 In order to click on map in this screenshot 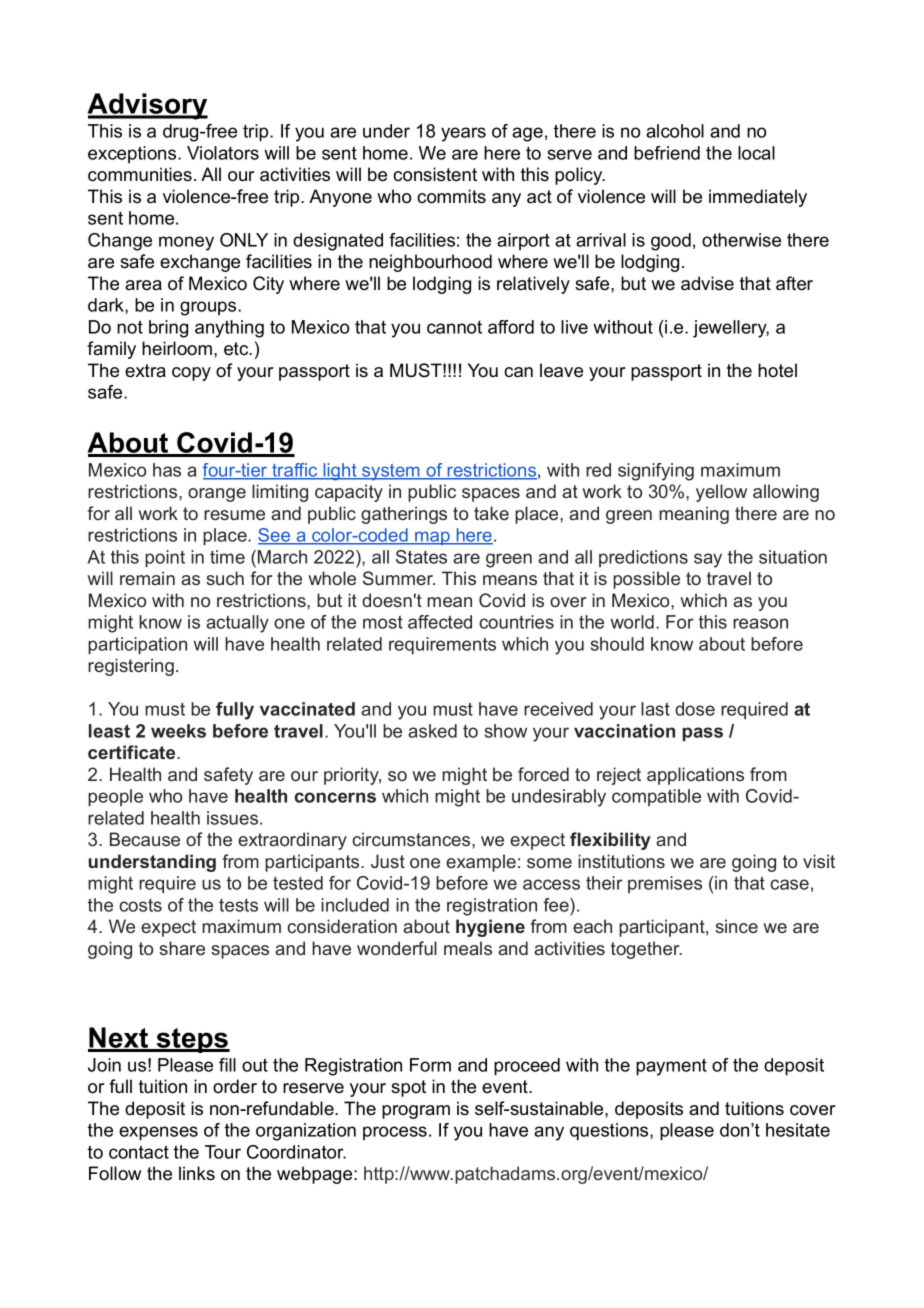, I will do `click(432, 538)`.
